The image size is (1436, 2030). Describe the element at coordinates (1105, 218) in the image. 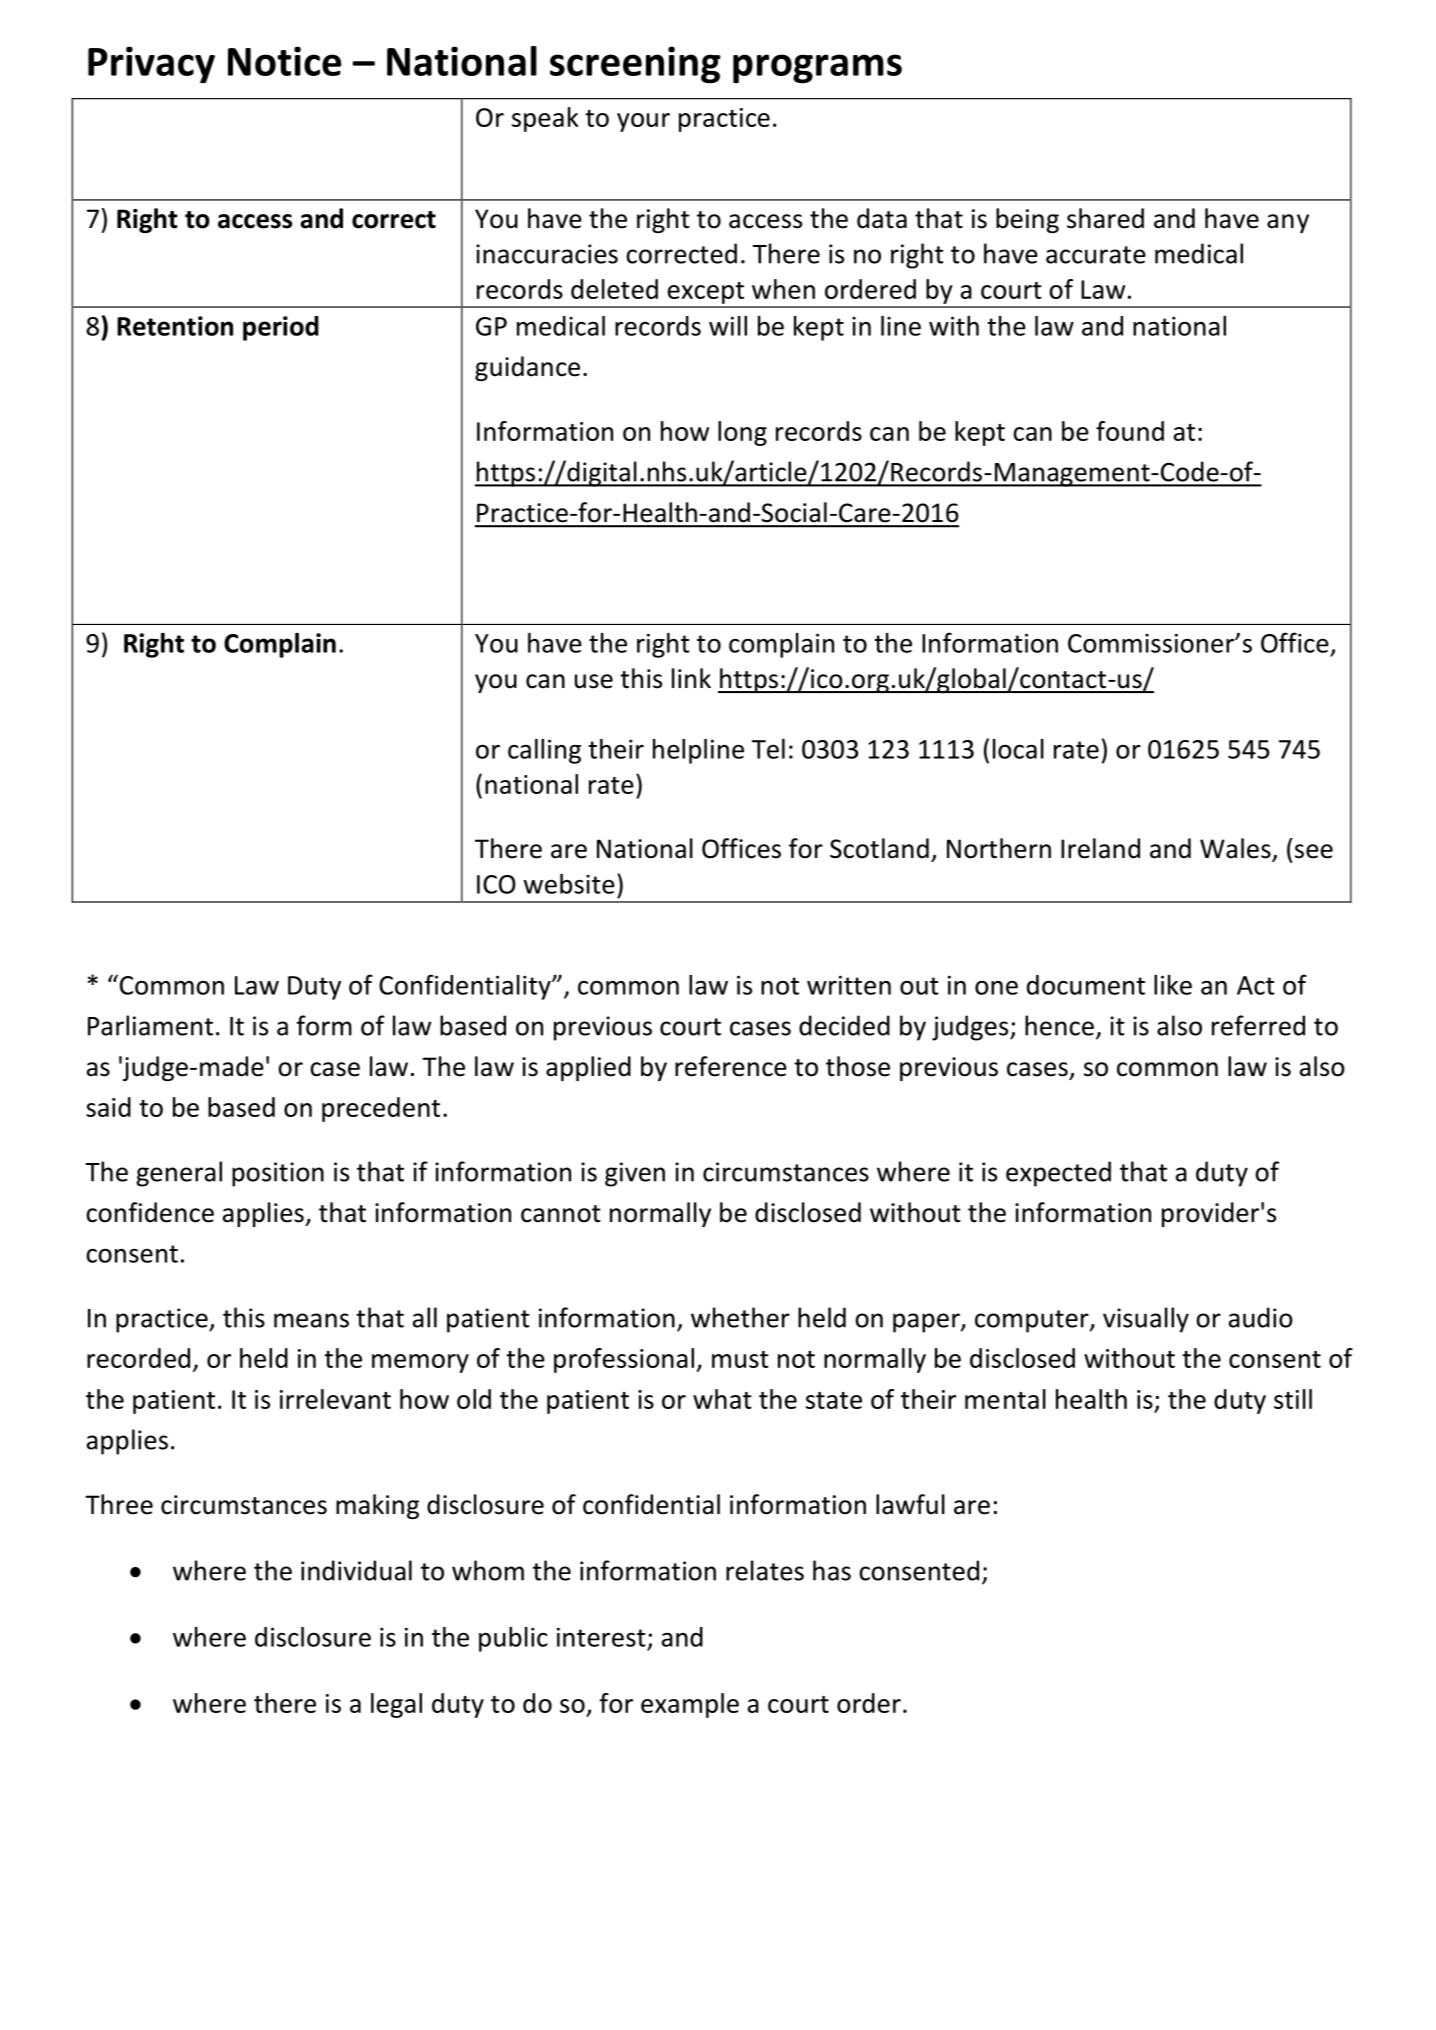

I see `shared` at that location.
